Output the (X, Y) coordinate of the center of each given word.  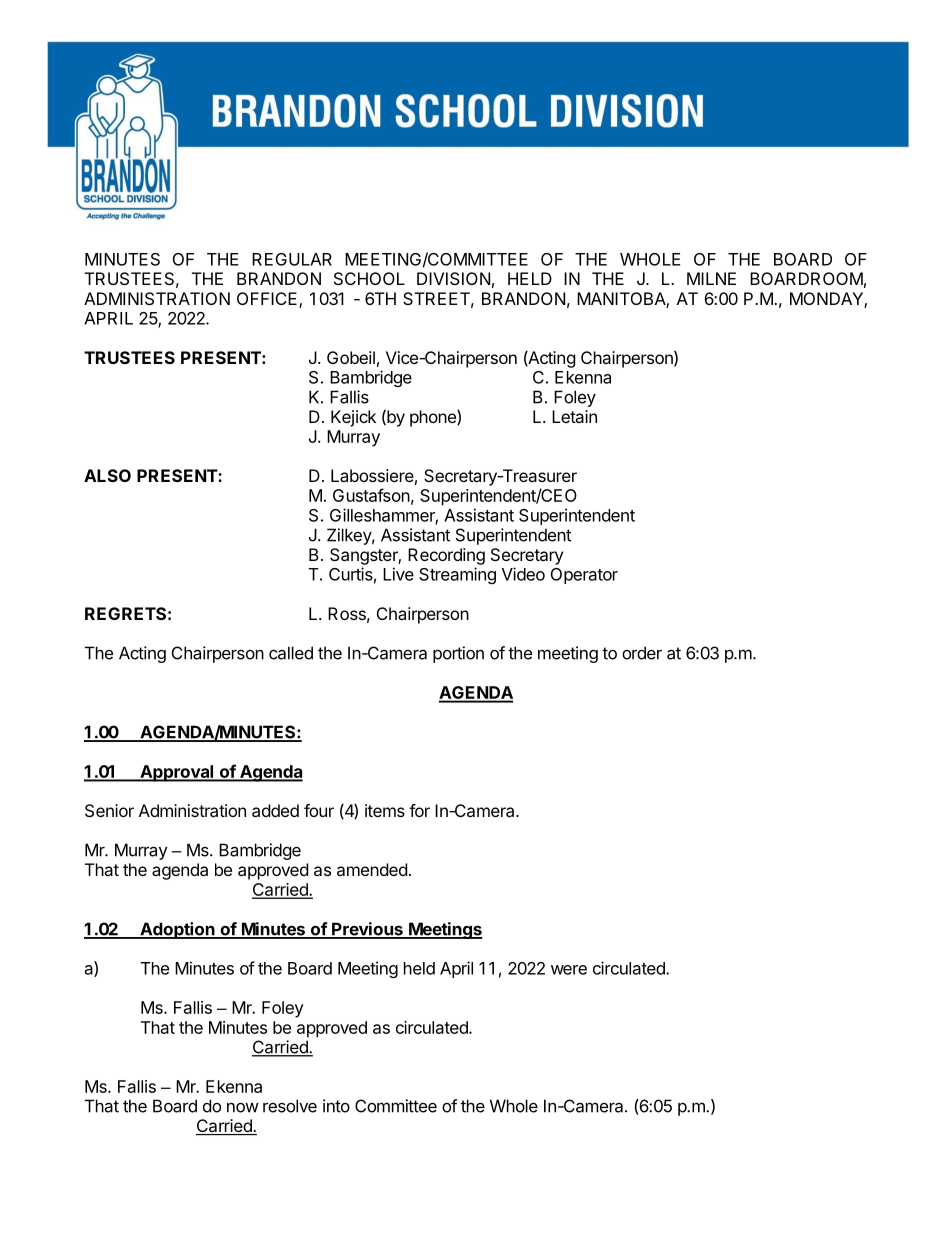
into (336, 1106)
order (642, 653)
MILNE (711, 278)
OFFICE (268, 300)
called (291, 653)
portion (458, 654)
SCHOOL (369, 278)
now (243, 1107)
